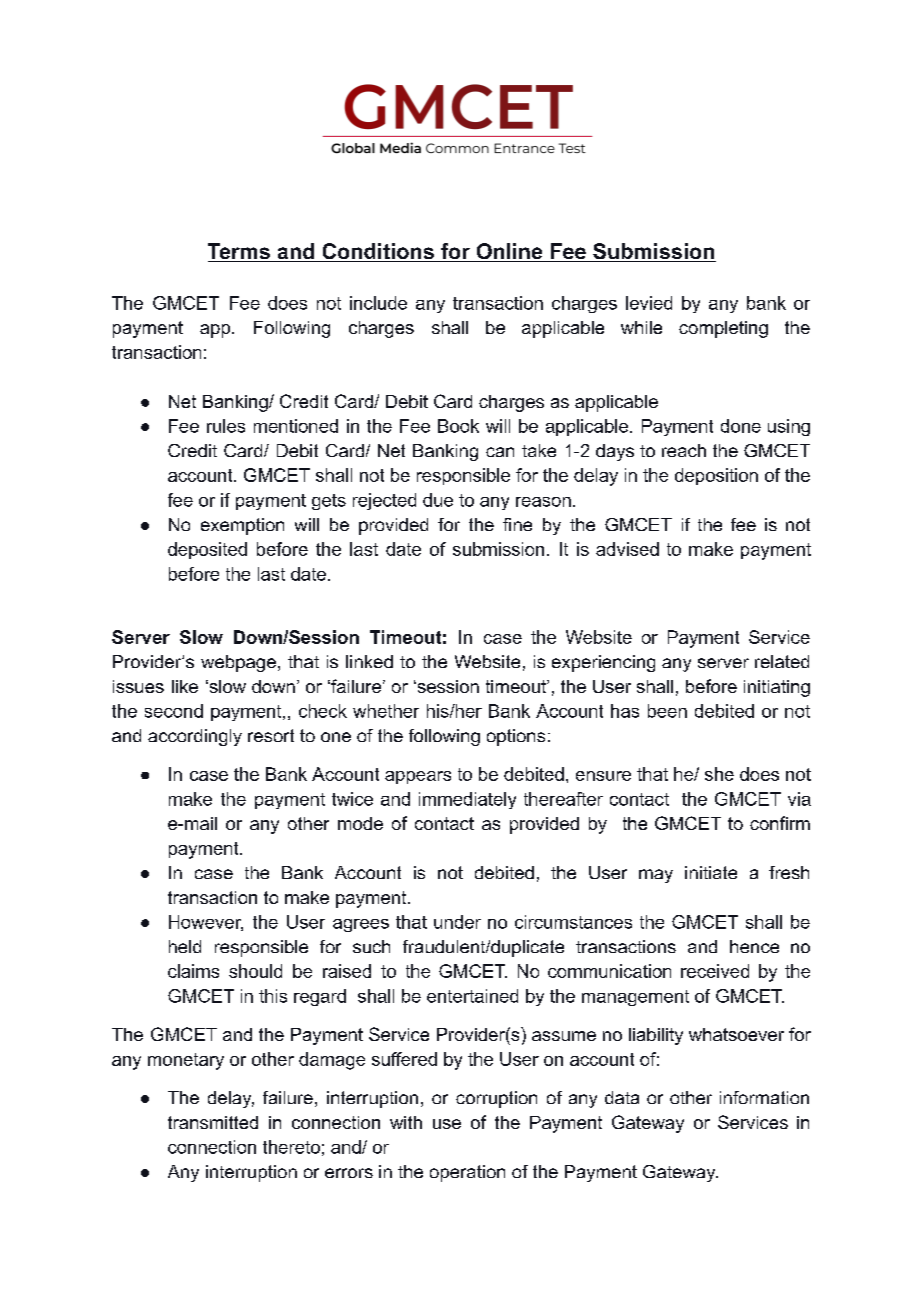 This image has height=1307, width=924. Describe the element at coordinates (206, 923) in the image. I see `However` at that location.
